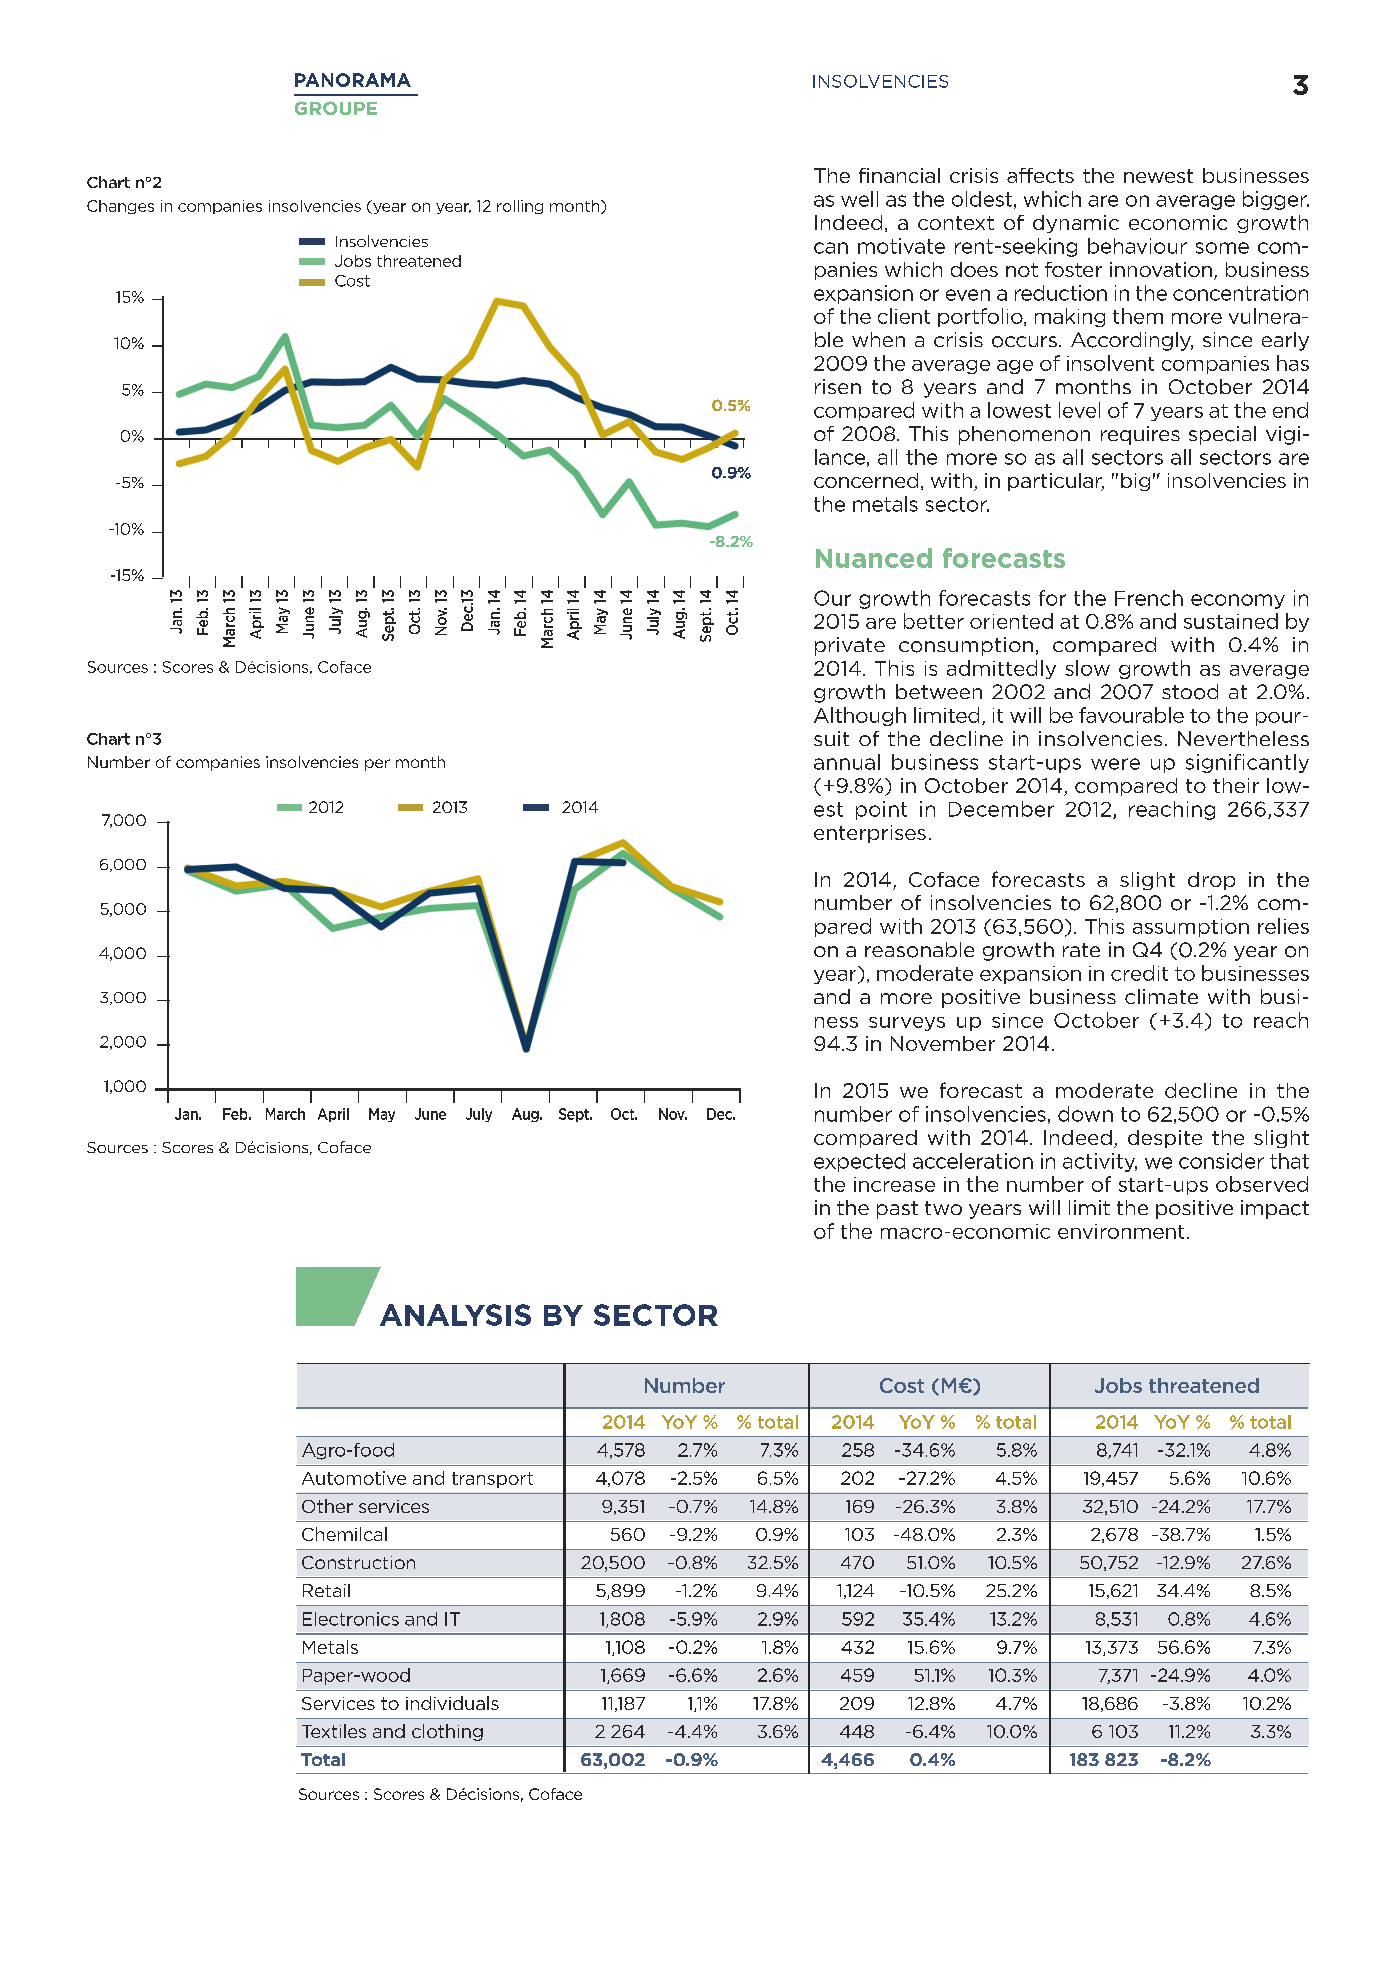  What do you see at coordinates (1158, 176) in the screenshot?
I see `newest` at bounding box center [1158, 176].
